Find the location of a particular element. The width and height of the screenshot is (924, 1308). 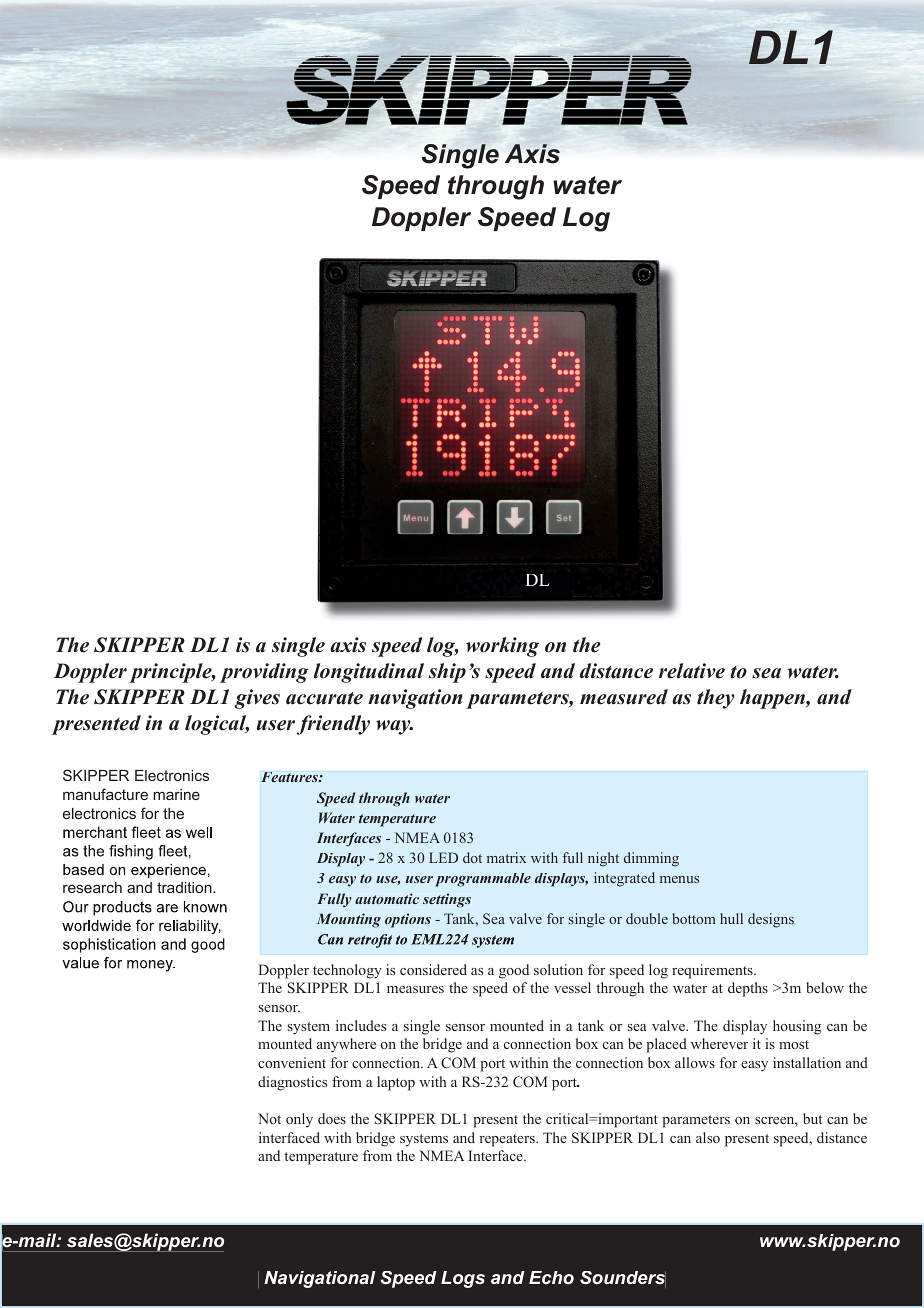

menus is located at coordinates (679, 879).
